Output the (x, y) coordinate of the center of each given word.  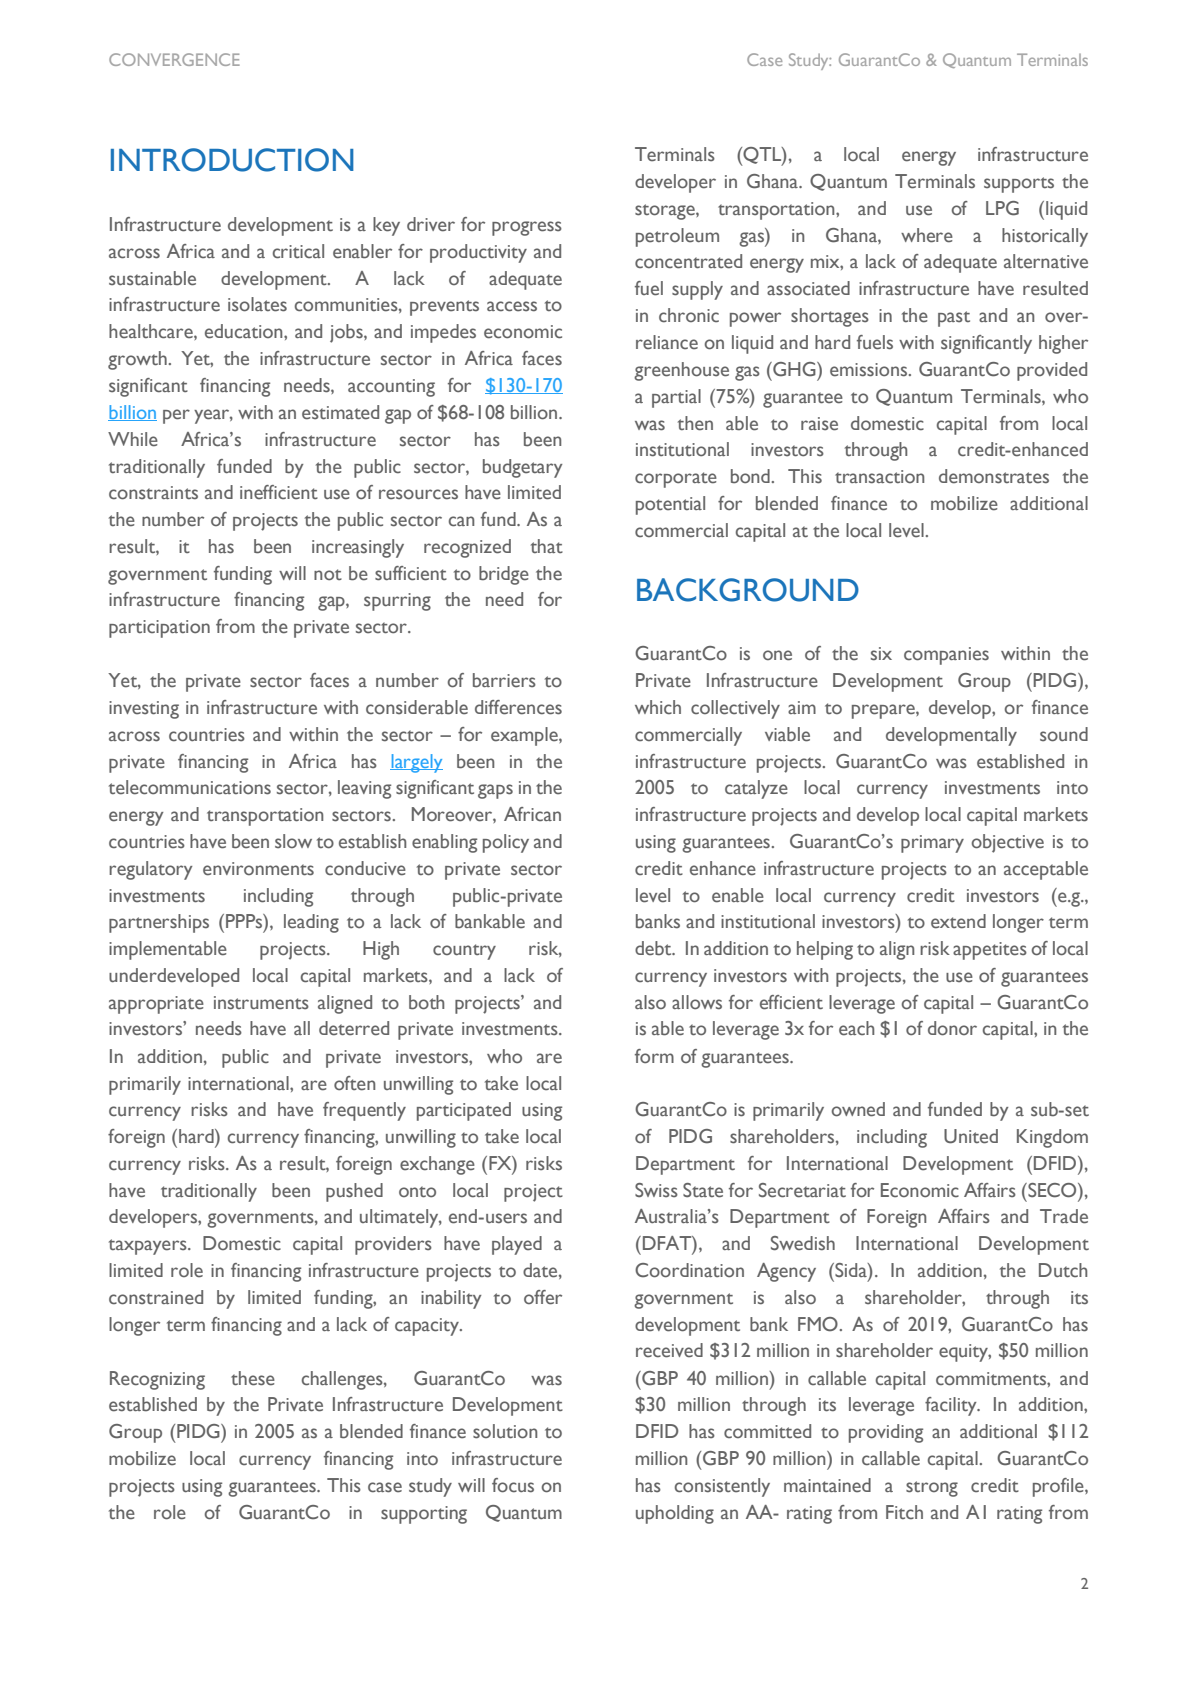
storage (666, 212)
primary (932, 844)
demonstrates (994, 476)
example (525, 736)
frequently (364, 1111)
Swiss (656, 1190)
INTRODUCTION (232, 160)
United (971, 1136)
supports (1019, 185)
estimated (340, 412)
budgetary (523, 468)
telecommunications (190, 787)
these (253, 1378)
